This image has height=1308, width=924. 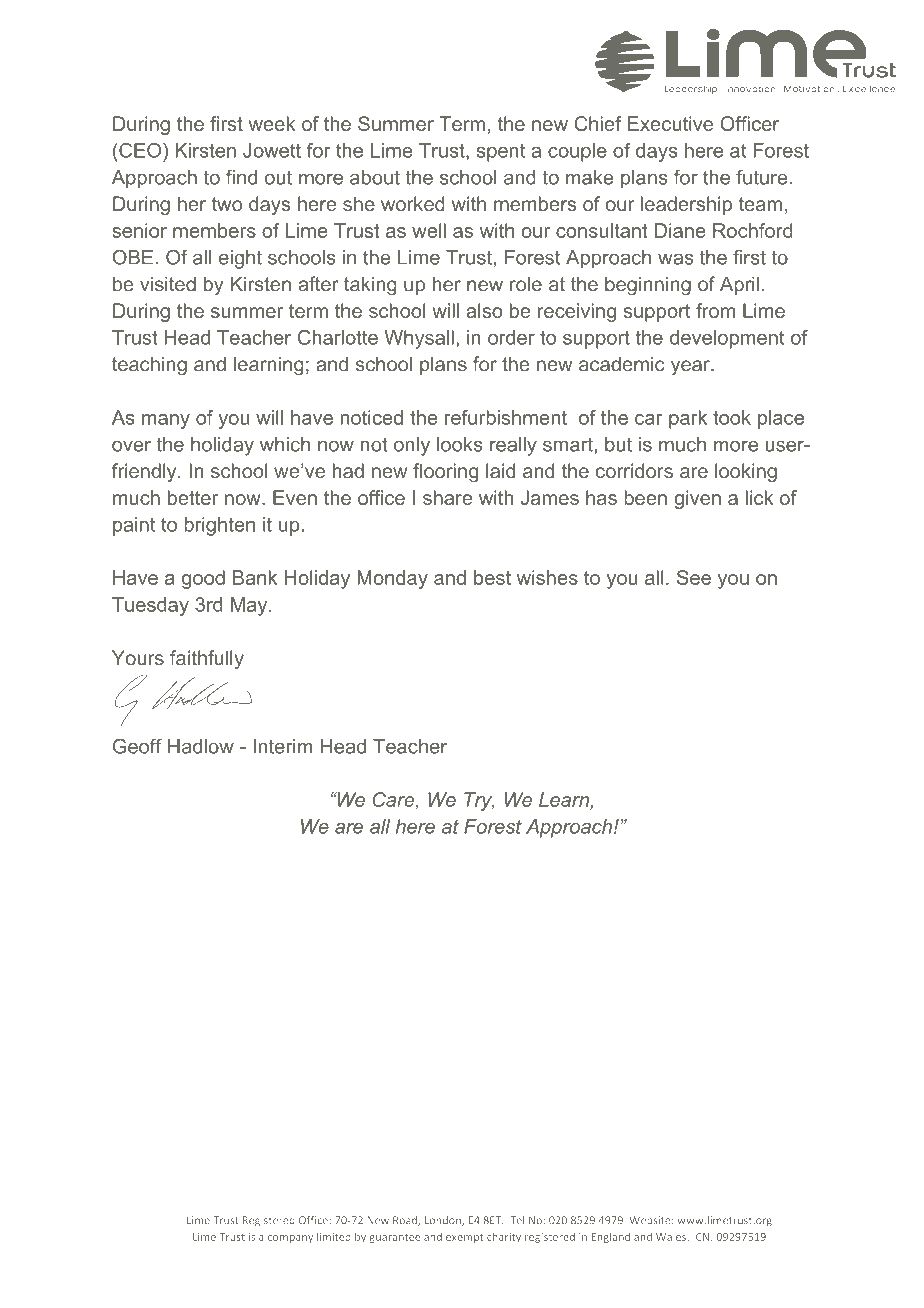 What do you see at coordinates (241, 177) in the image?
I see `find` at bounding box center [241, 177].
